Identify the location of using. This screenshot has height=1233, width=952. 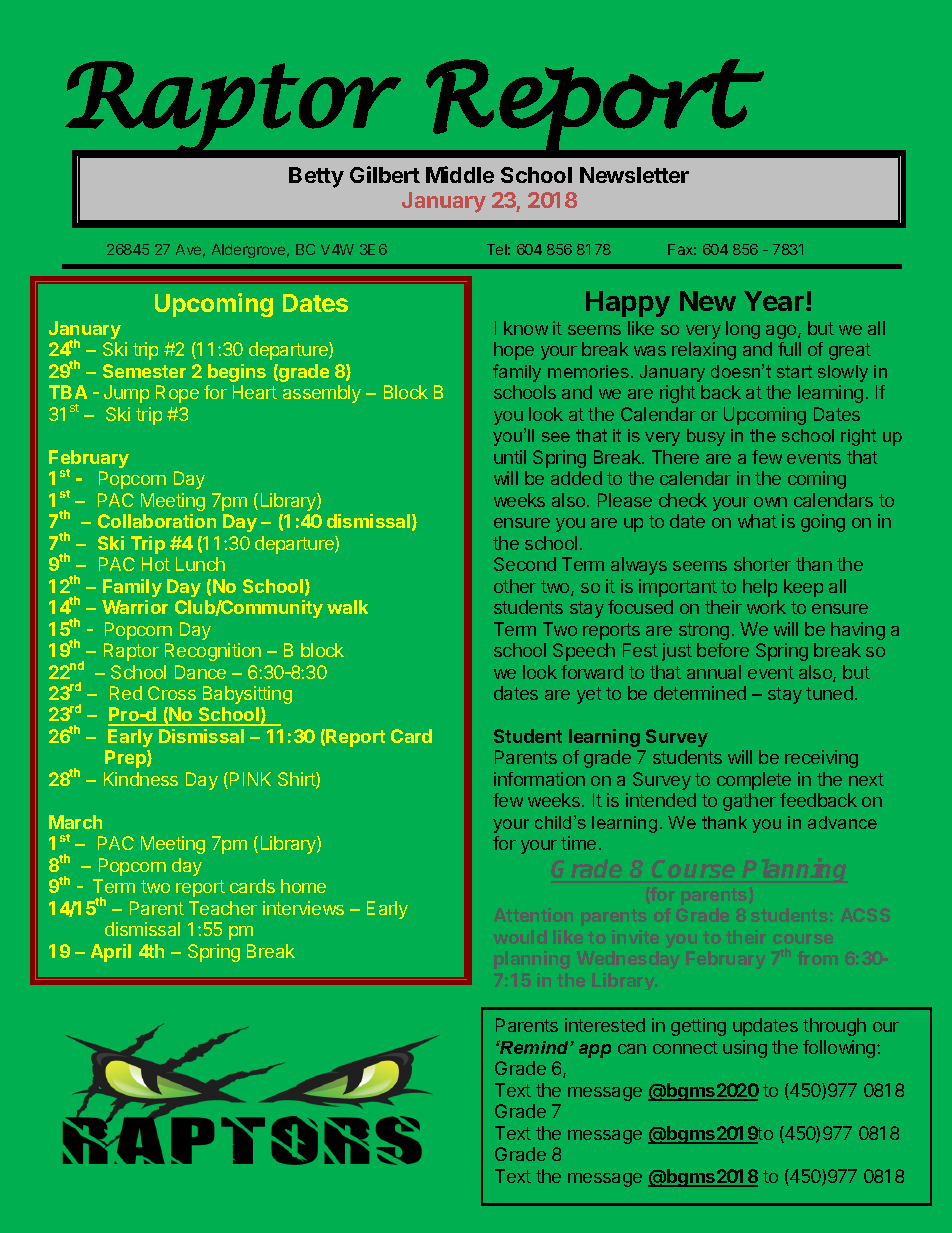
(745, 1049).
